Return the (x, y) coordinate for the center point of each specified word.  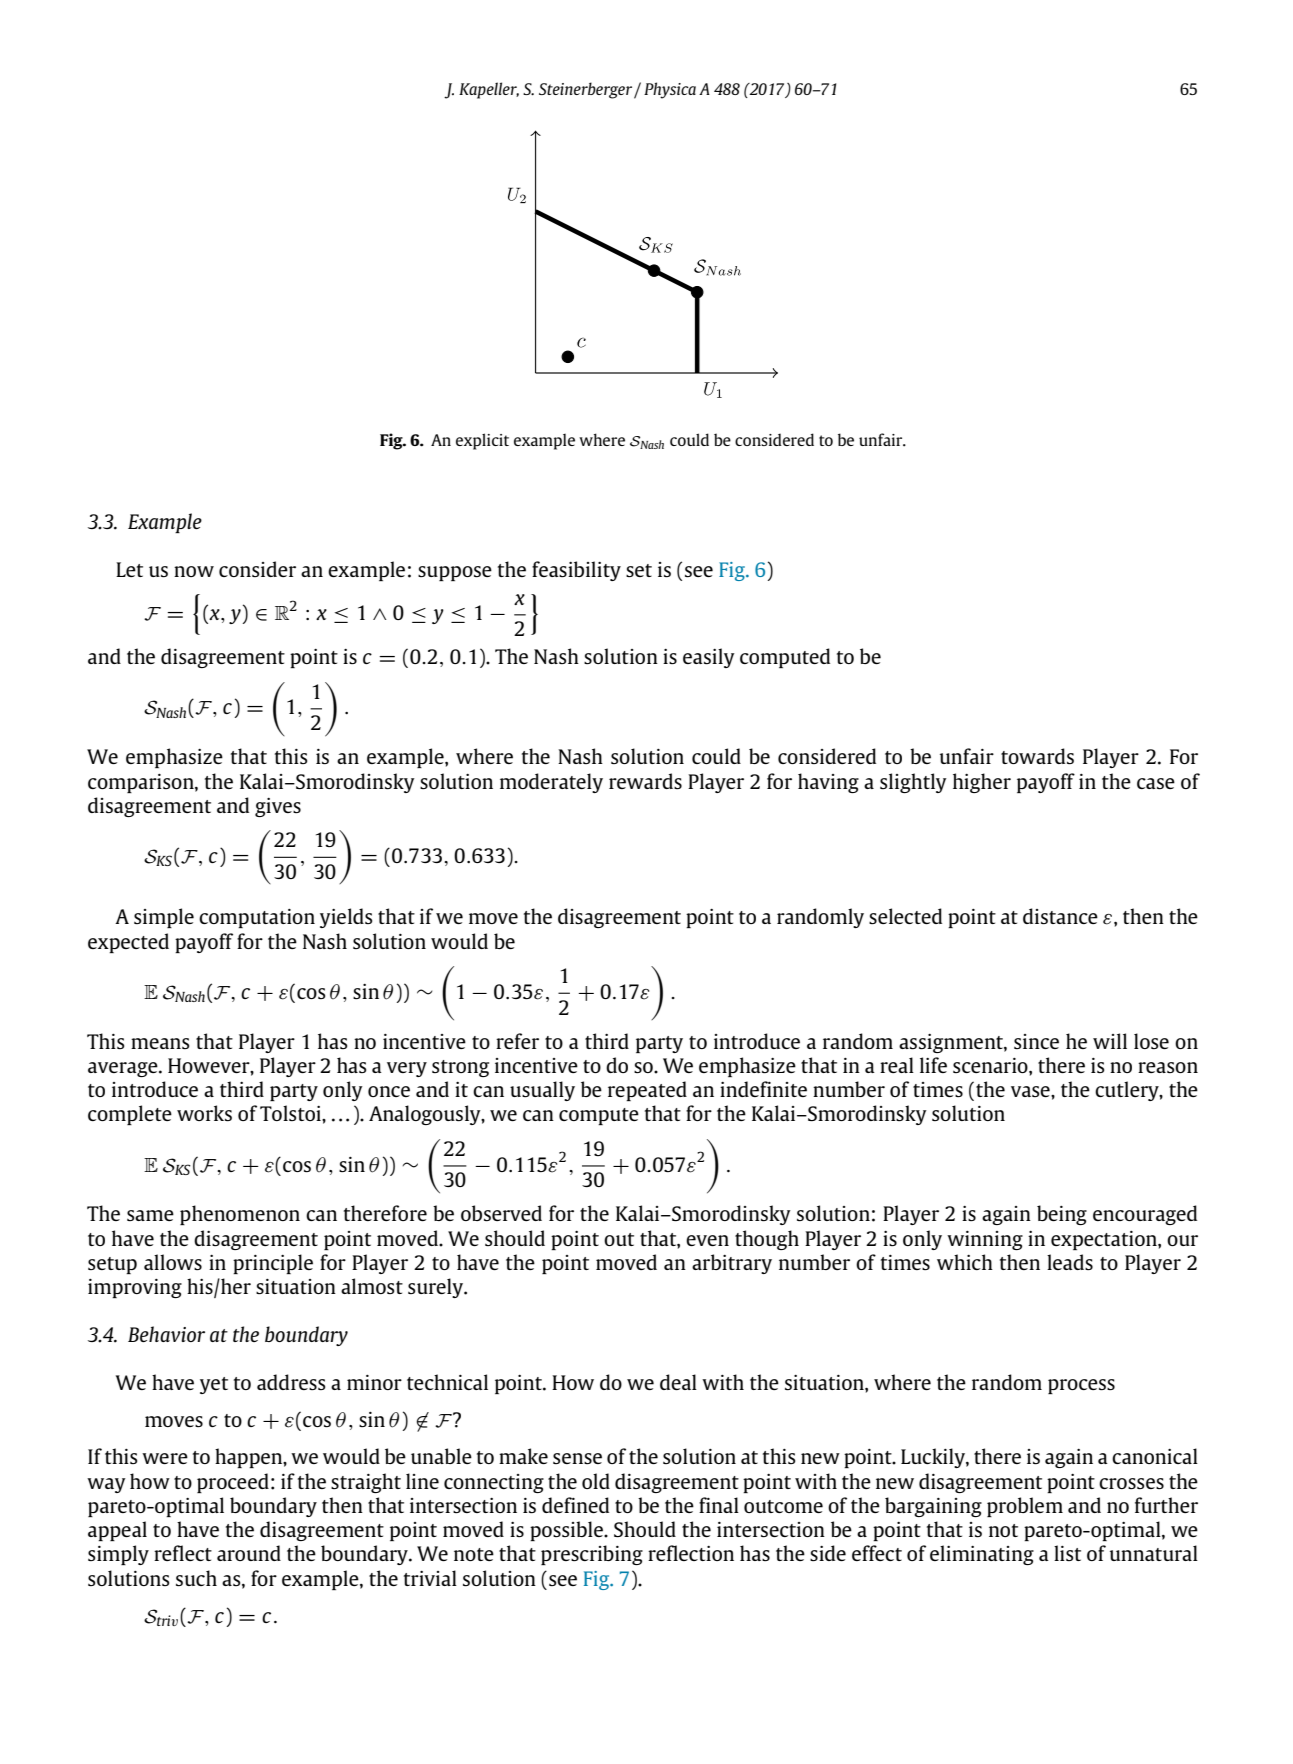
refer (517, 1041)
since (1036, 1041)
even (707, 1240)
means (160, 1043)
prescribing (592, 1555)
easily (709, 658)
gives (278, 807)
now (194, 571)
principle (273, 1264)
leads (1070, 1262)
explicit (482, 441)
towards (1037, 756)
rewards (645, 781)
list (1067, 1553)
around (249, 1553)
